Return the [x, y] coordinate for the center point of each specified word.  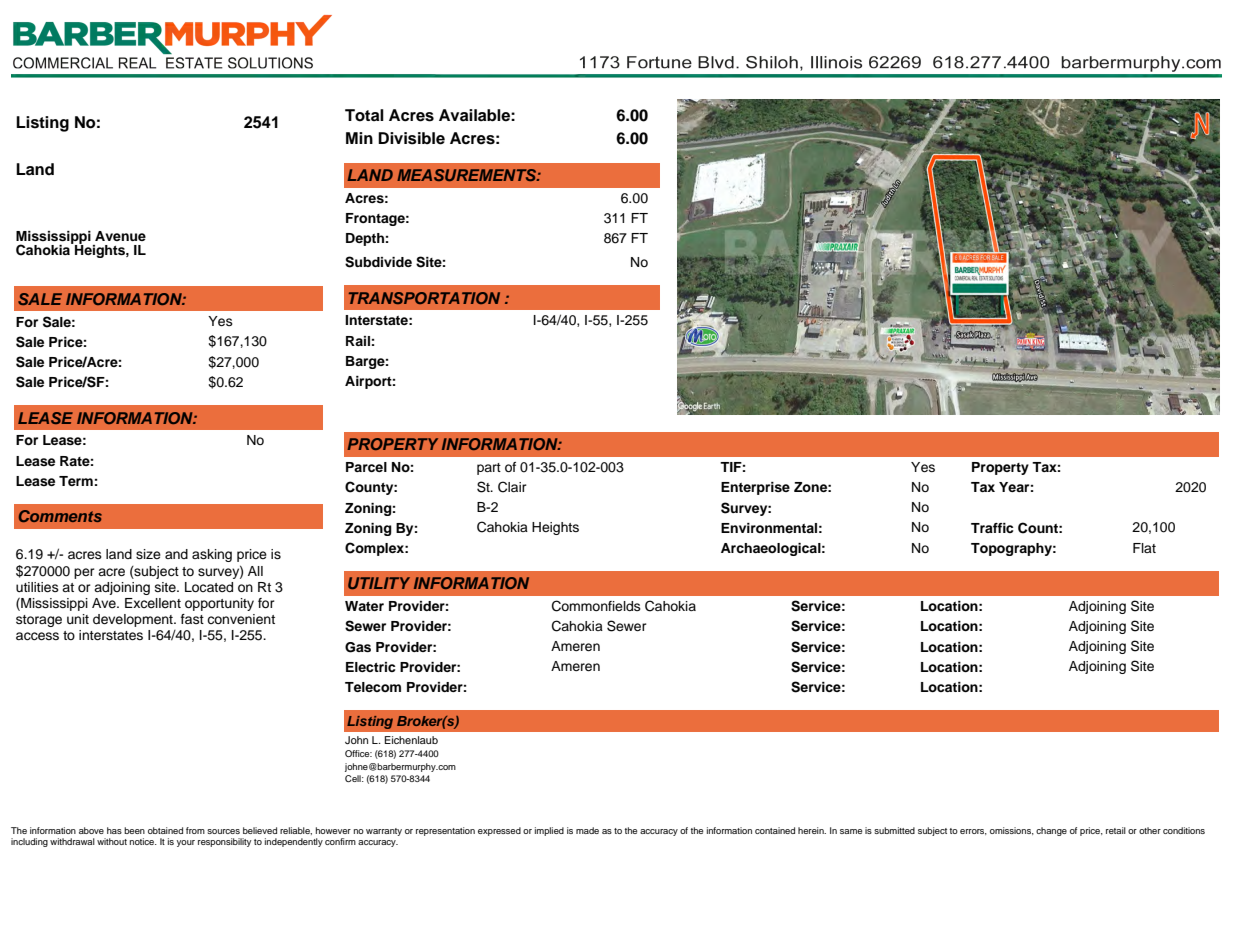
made [587, 830]
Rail [358, 341]
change [1051, 831]
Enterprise [755, 488]
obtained [165, 830]
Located [209, 587]
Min [359, 138]
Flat [1144, 548]
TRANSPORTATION [424, 298]
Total [364, 115]
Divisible [411, 138]
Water [364, 606]
